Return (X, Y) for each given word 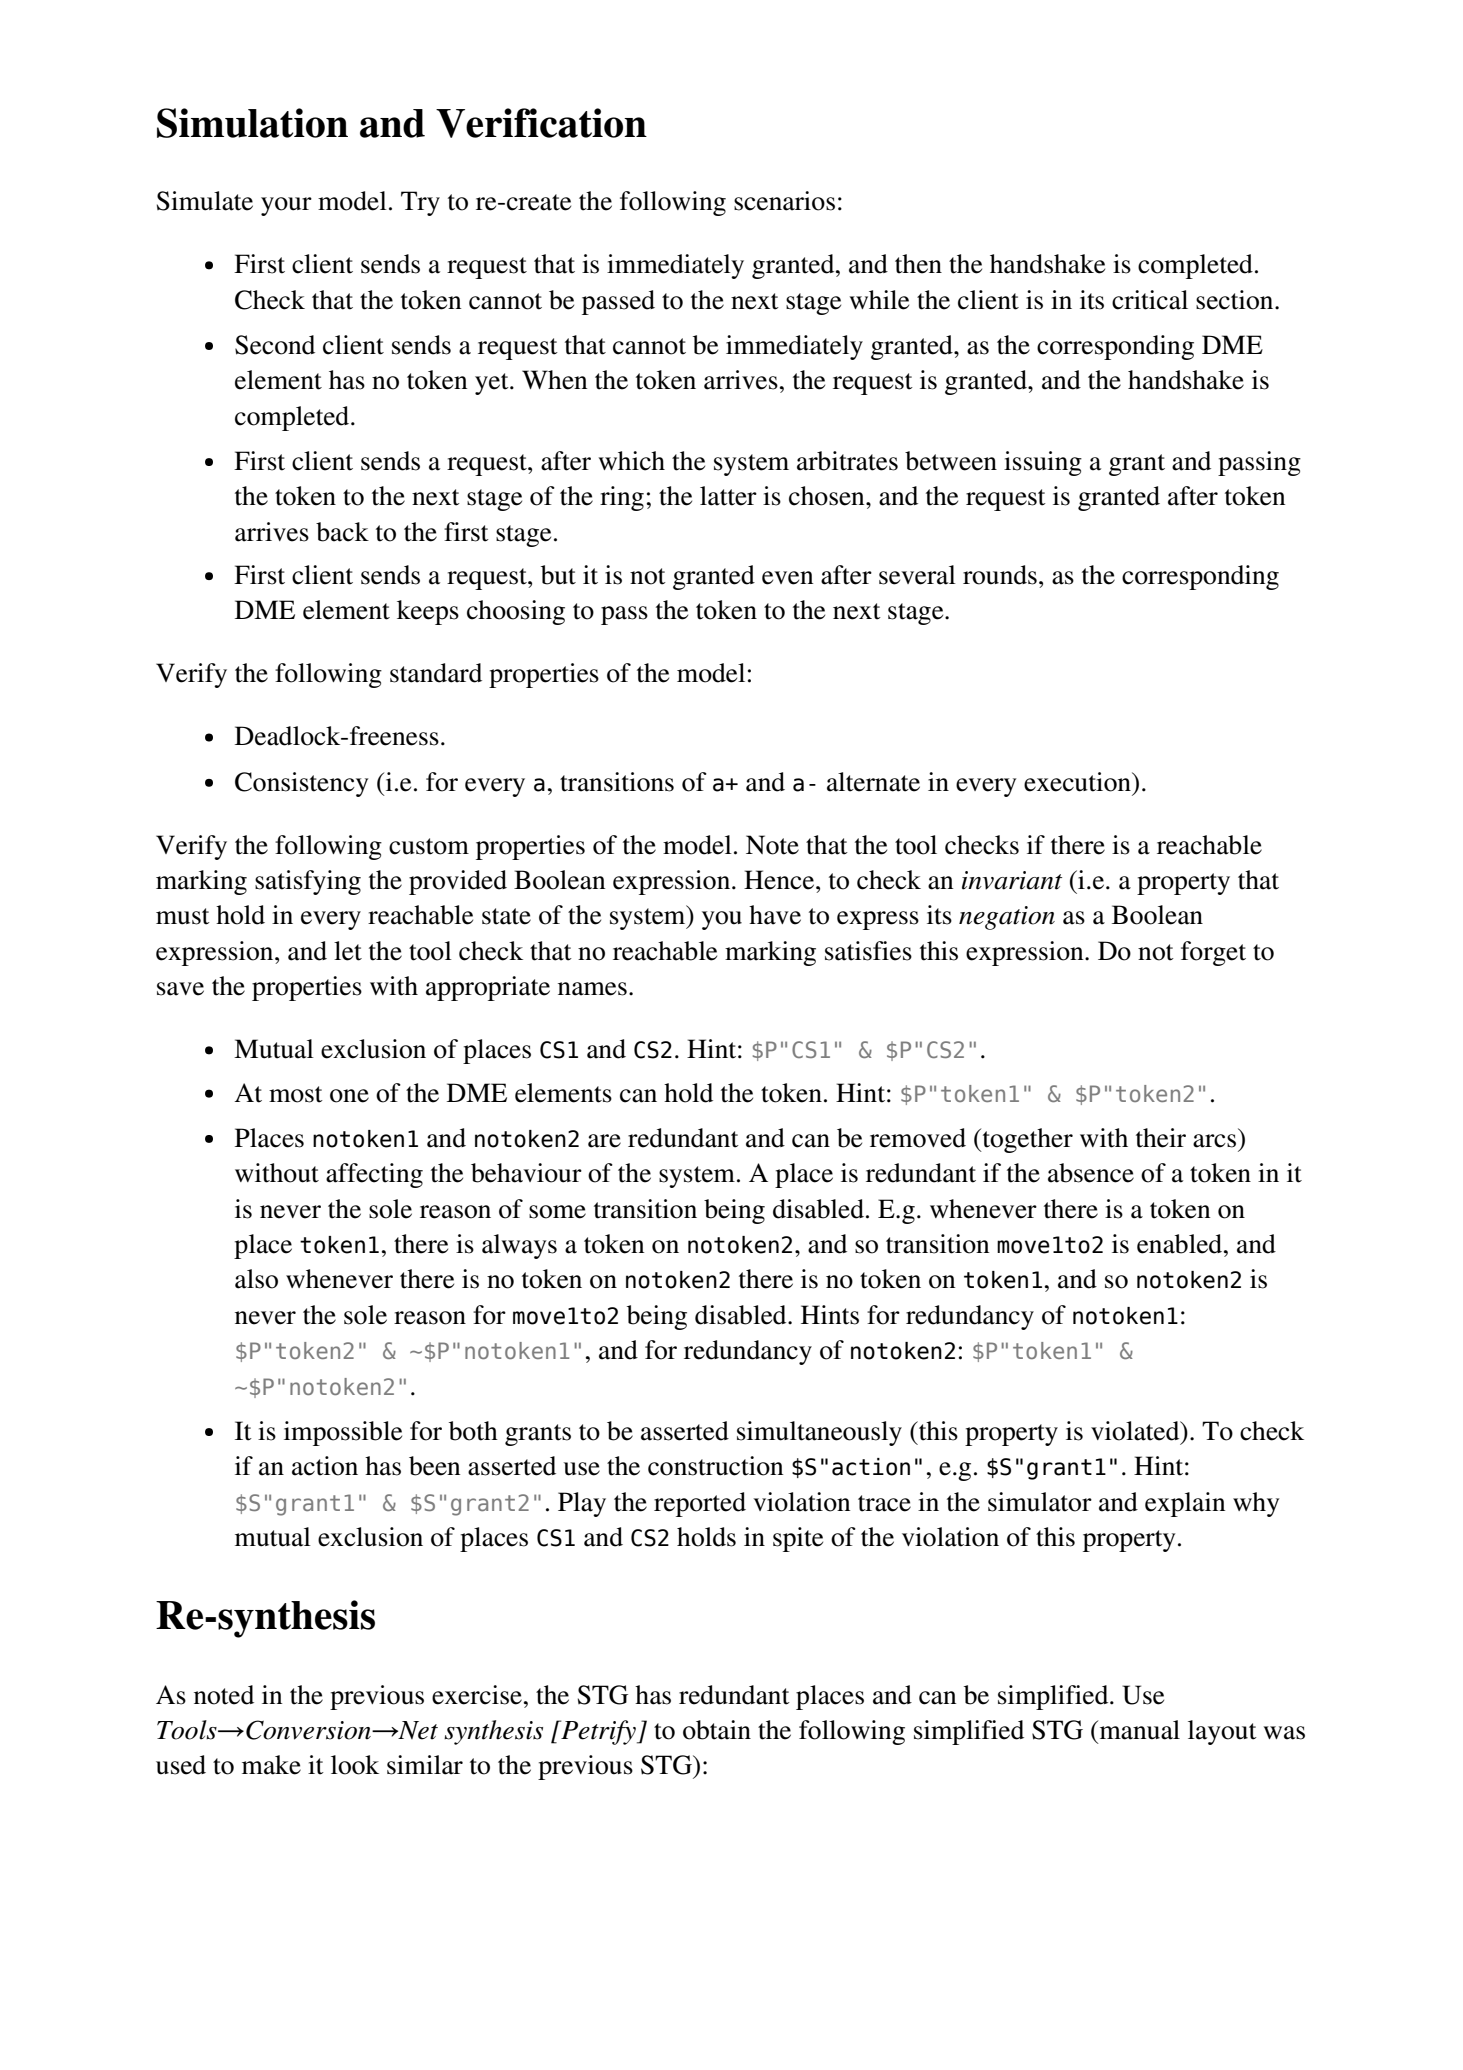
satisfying (308, 882)
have (775, 915)
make (271, 1765)
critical (1150, 300)
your (286, 206)
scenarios (784, 201)
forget (1213, 953)
